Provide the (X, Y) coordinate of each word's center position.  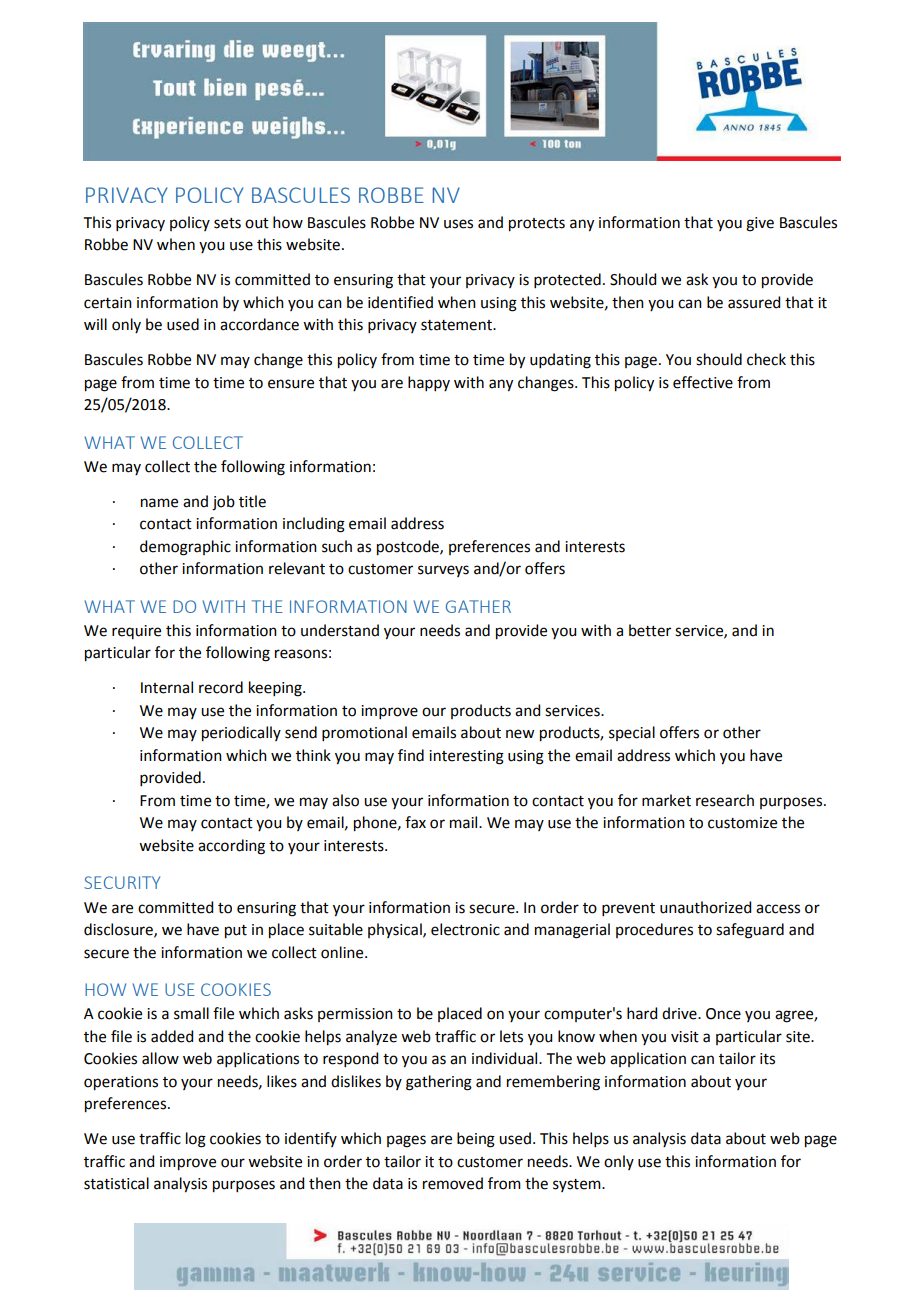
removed (453, 1183)
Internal (167, 687)
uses (458, 224)
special (632, 733)
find (411, 755)
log (196, 1140)
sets (227, 223)
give (760, 224)
